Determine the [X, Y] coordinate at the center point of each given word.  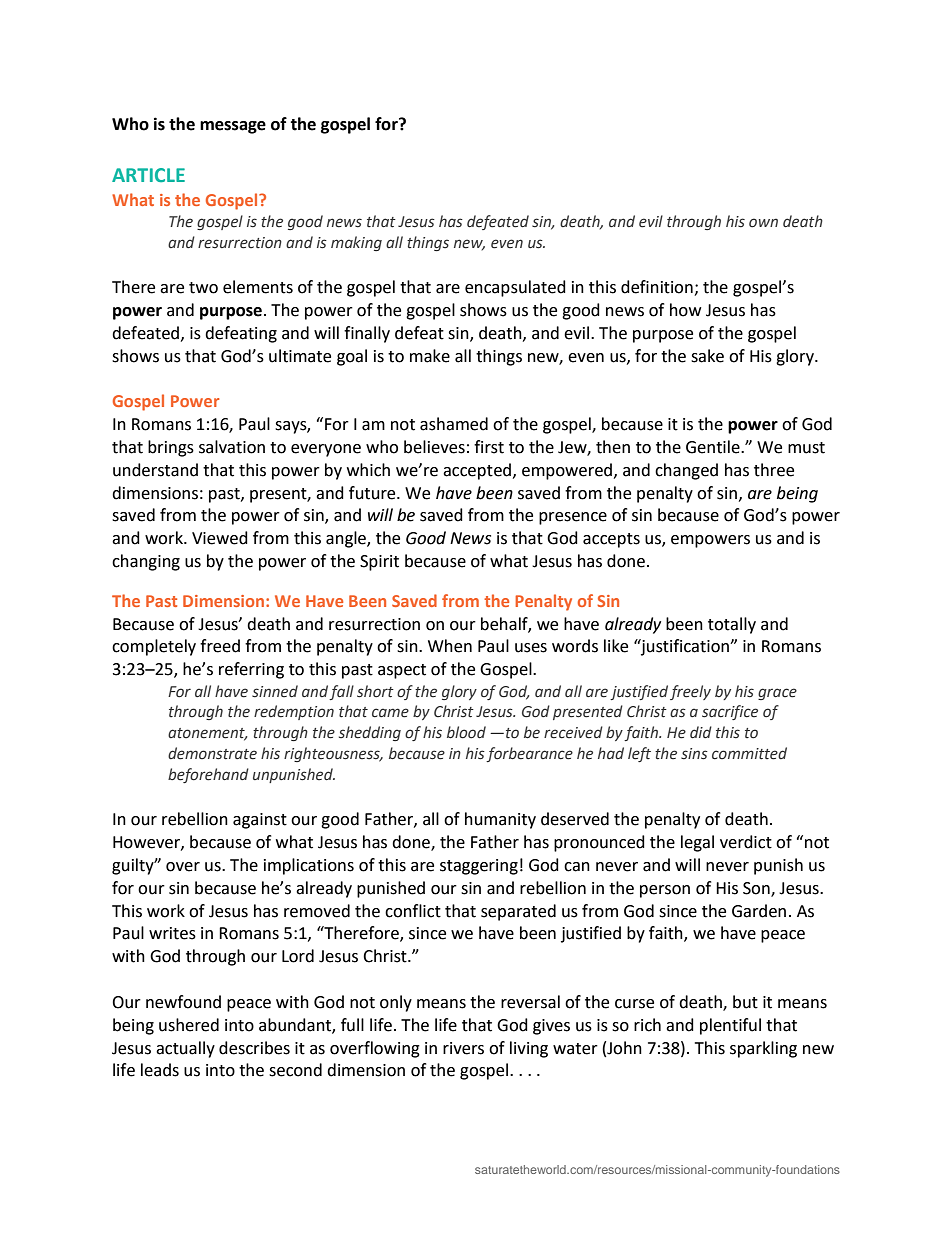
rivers [463, 1048]
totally [732, 625]
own [763, 223]
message [233, 127]
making [356, 243]
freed [220, 646]
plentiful [730, 1026]
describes [254, 1048]
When [450, 646]
